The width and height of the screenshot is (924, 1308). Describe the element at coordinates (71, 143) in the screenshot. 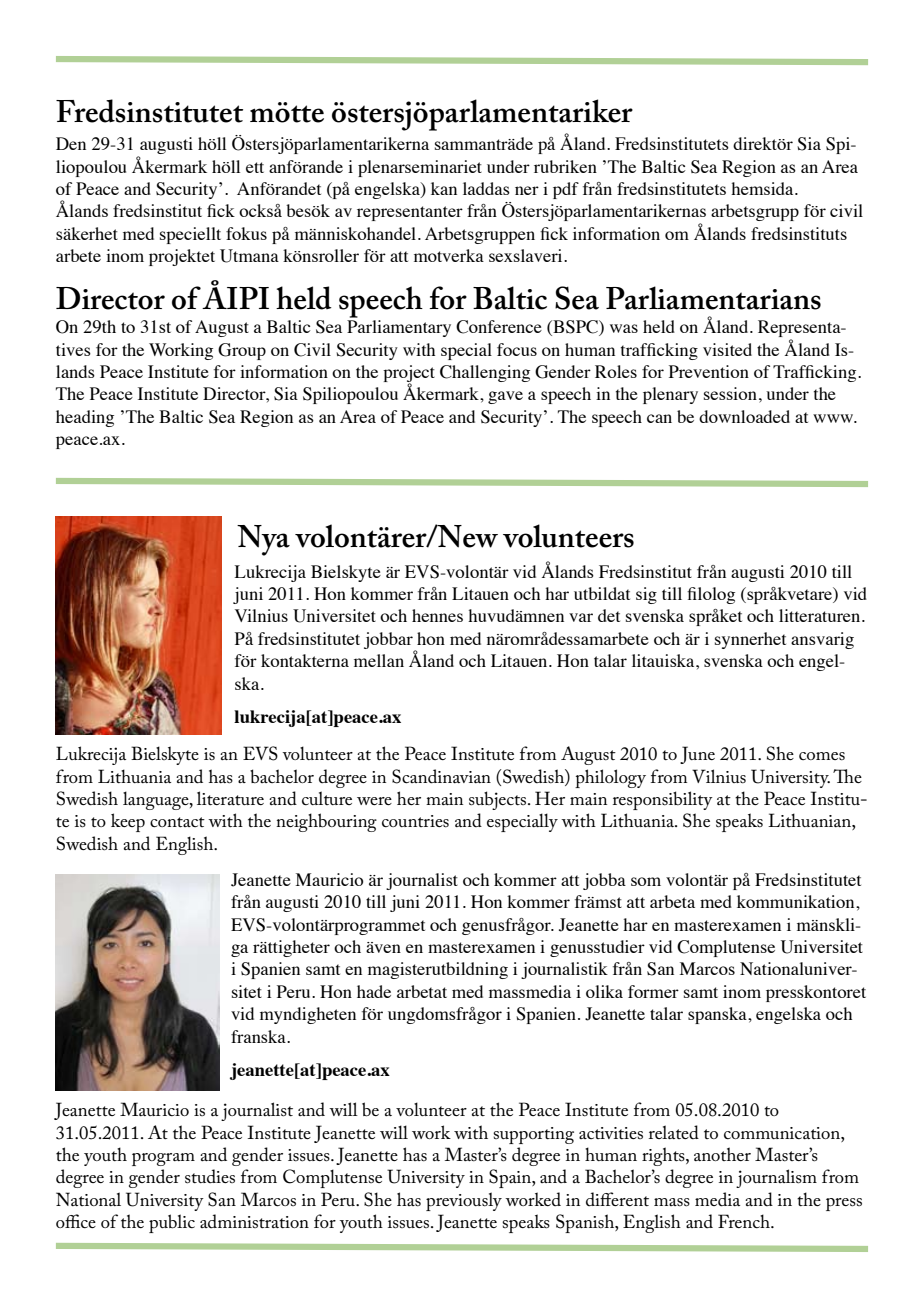

I see `Den` at that location.
